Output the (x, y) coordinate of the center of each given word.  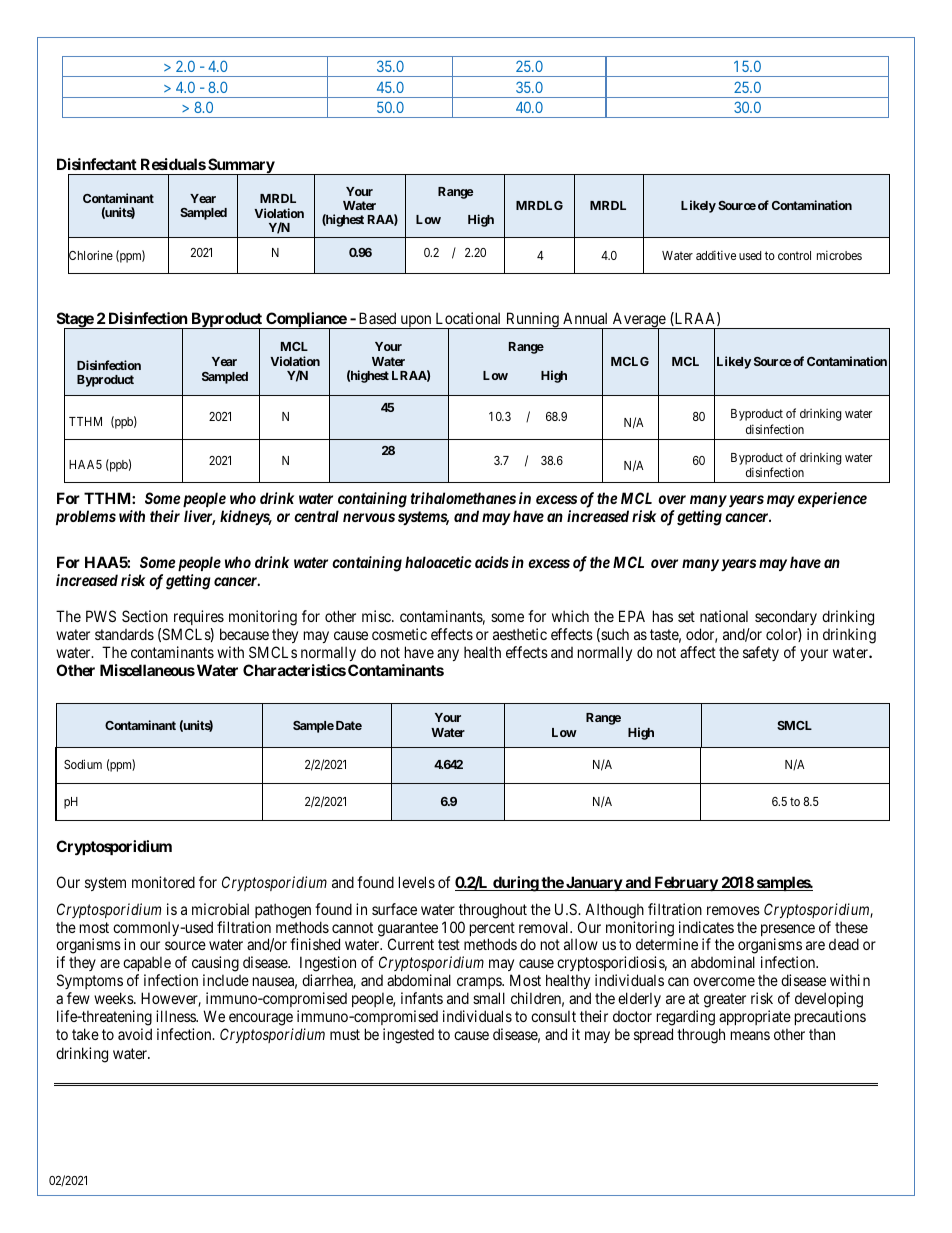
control (794, 255)
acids (492, 562)
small (489, 998)
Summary (241, 167)
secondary (786, 617)
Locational (468, 318)
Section (145, 616)
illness (176, 1016)
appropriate (755, 1017)
